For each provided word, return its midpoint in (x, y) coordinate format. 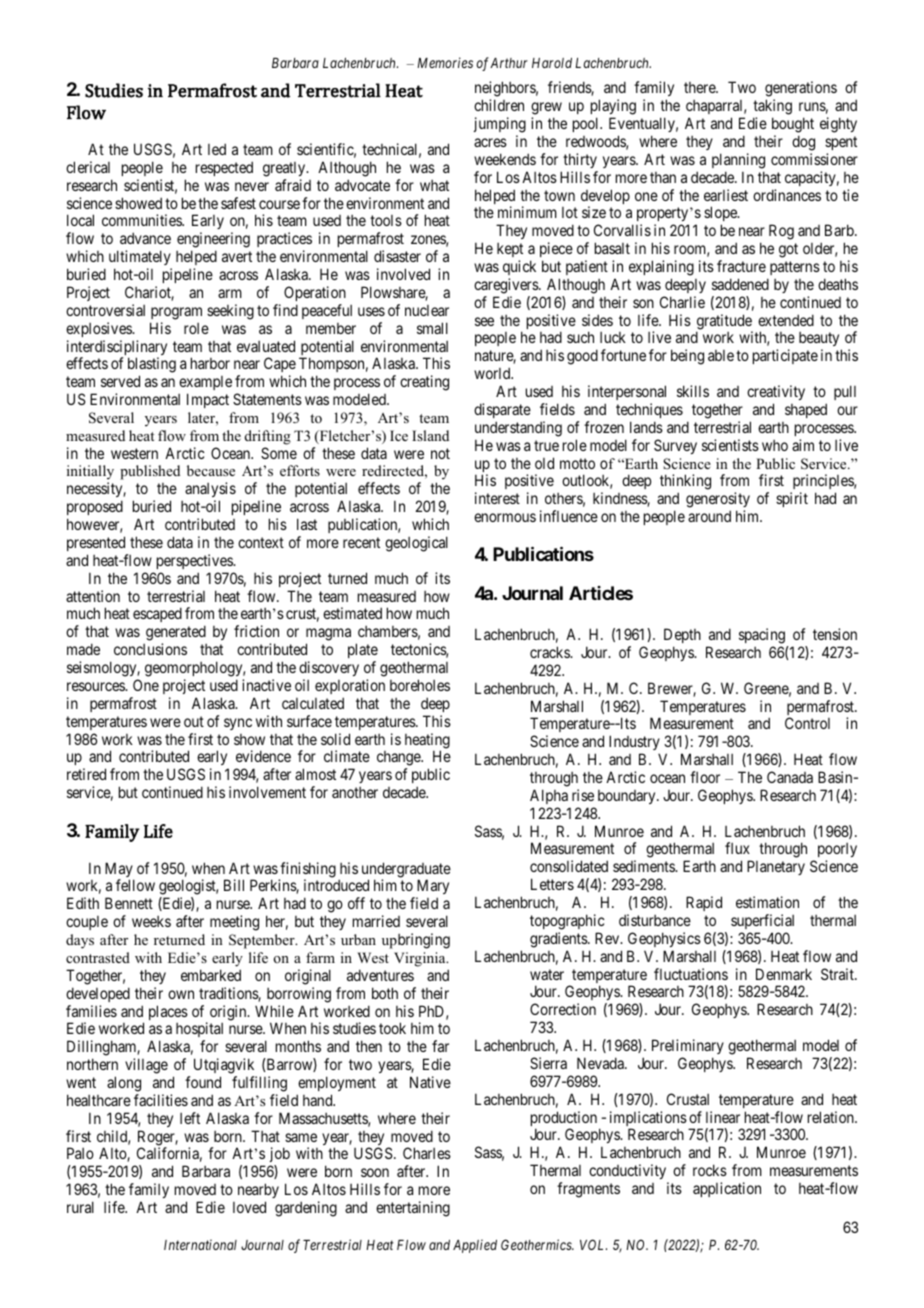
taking (772, 107)
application (727, 1189)
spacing (762, 636)
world (493, 373)
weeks (151, 921)
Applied (475, 1246)
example (205, 383)
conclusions (150, 649)
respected (224, 168)
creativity (776, 392)
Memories (445, 62)
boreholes (420, 685)
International (200, 1244)
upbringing (416, 941)
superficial (762, 921)
